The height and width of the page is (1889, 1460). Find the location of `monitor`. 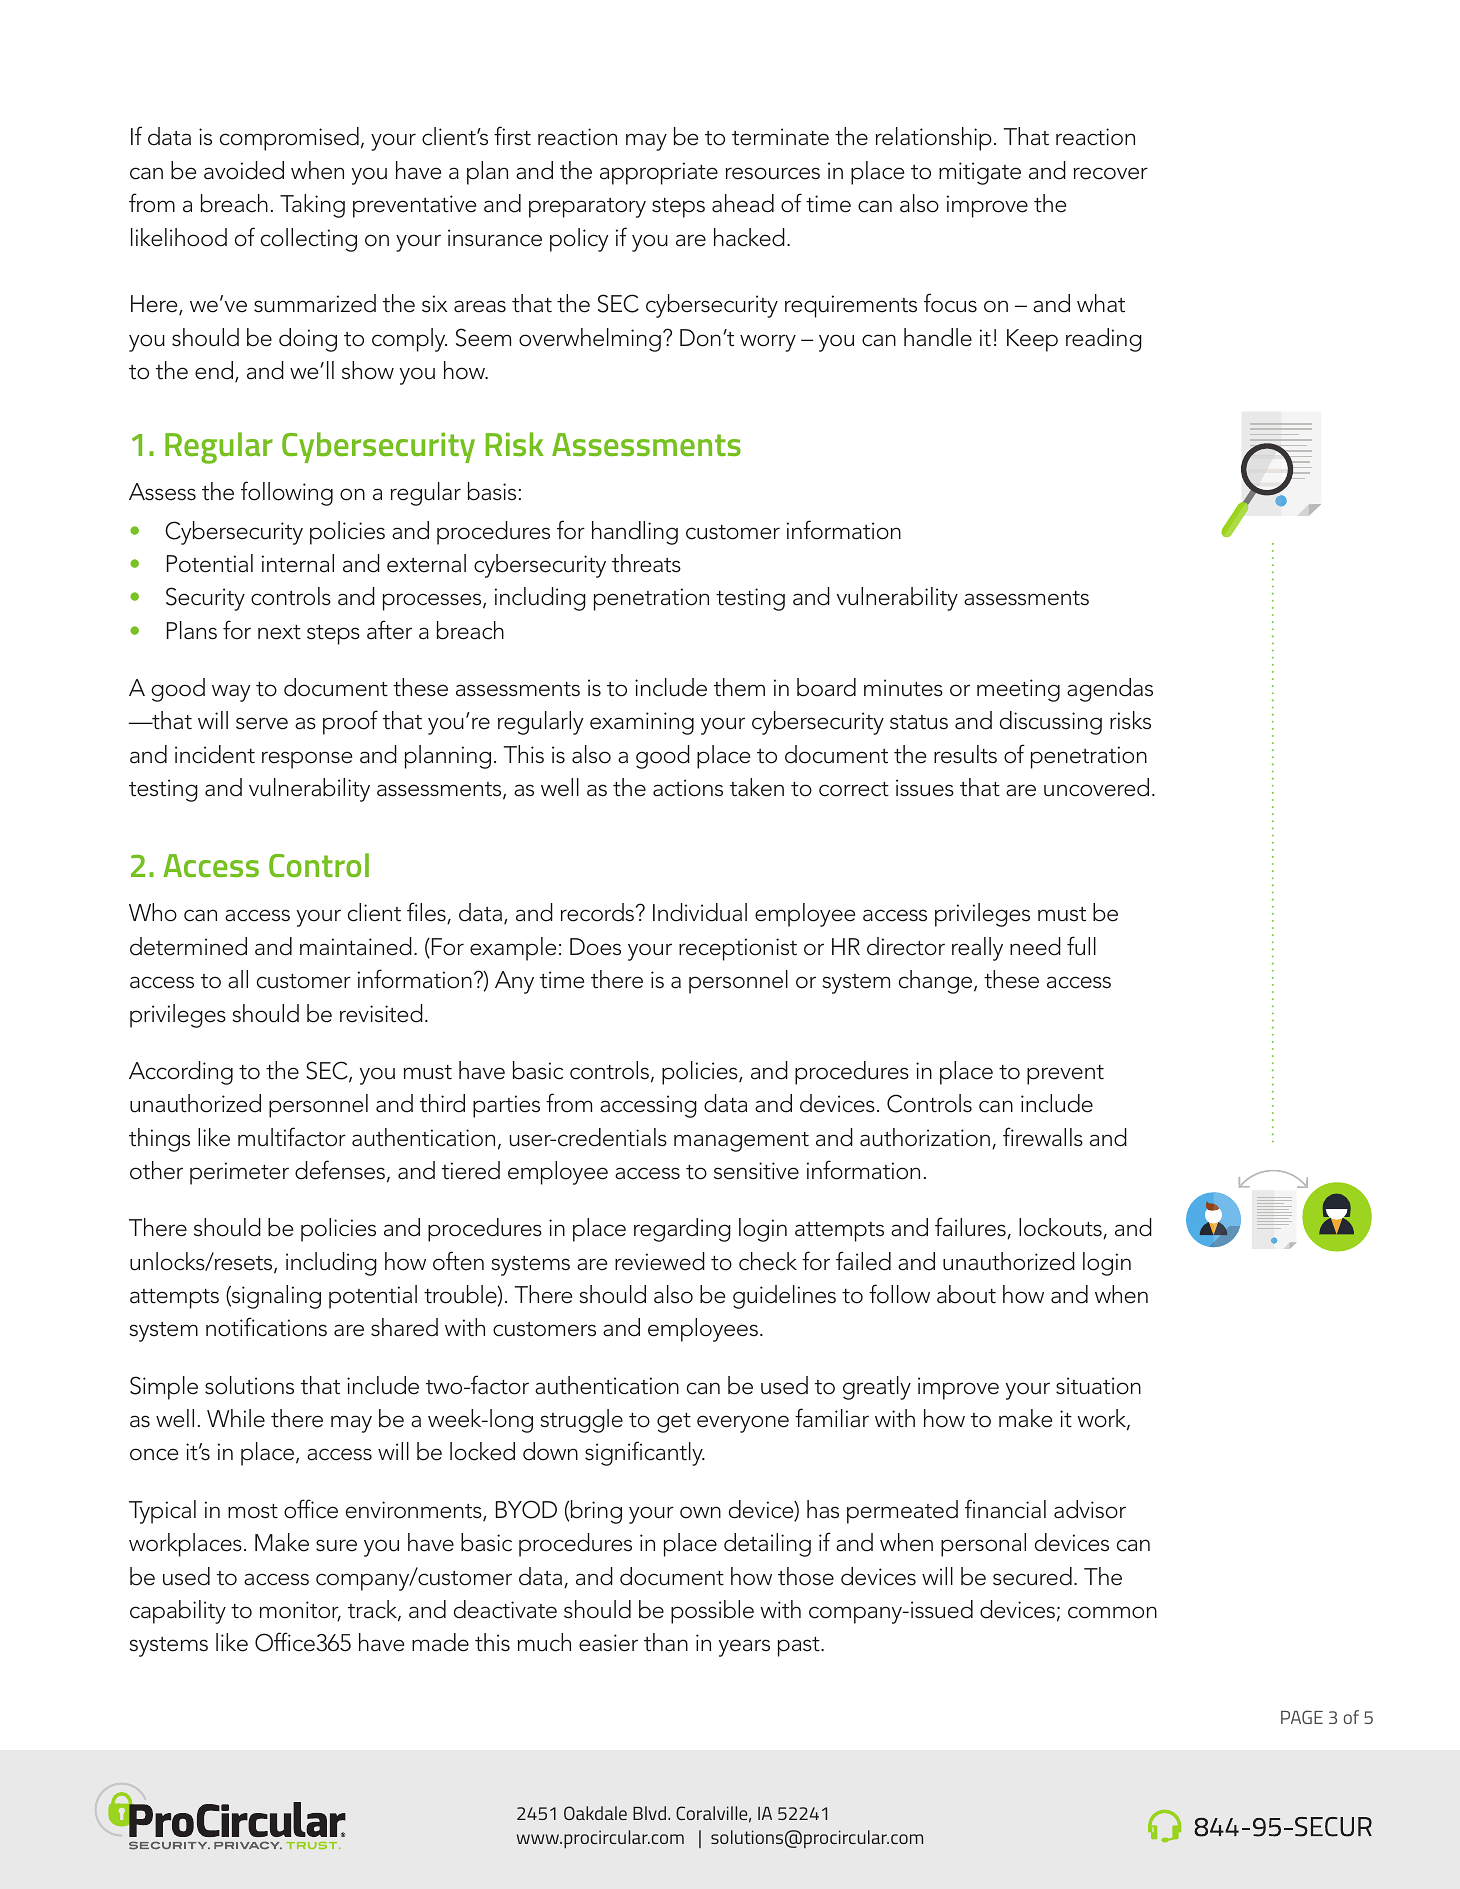

monitor is located at coordinates (300, 1611).
